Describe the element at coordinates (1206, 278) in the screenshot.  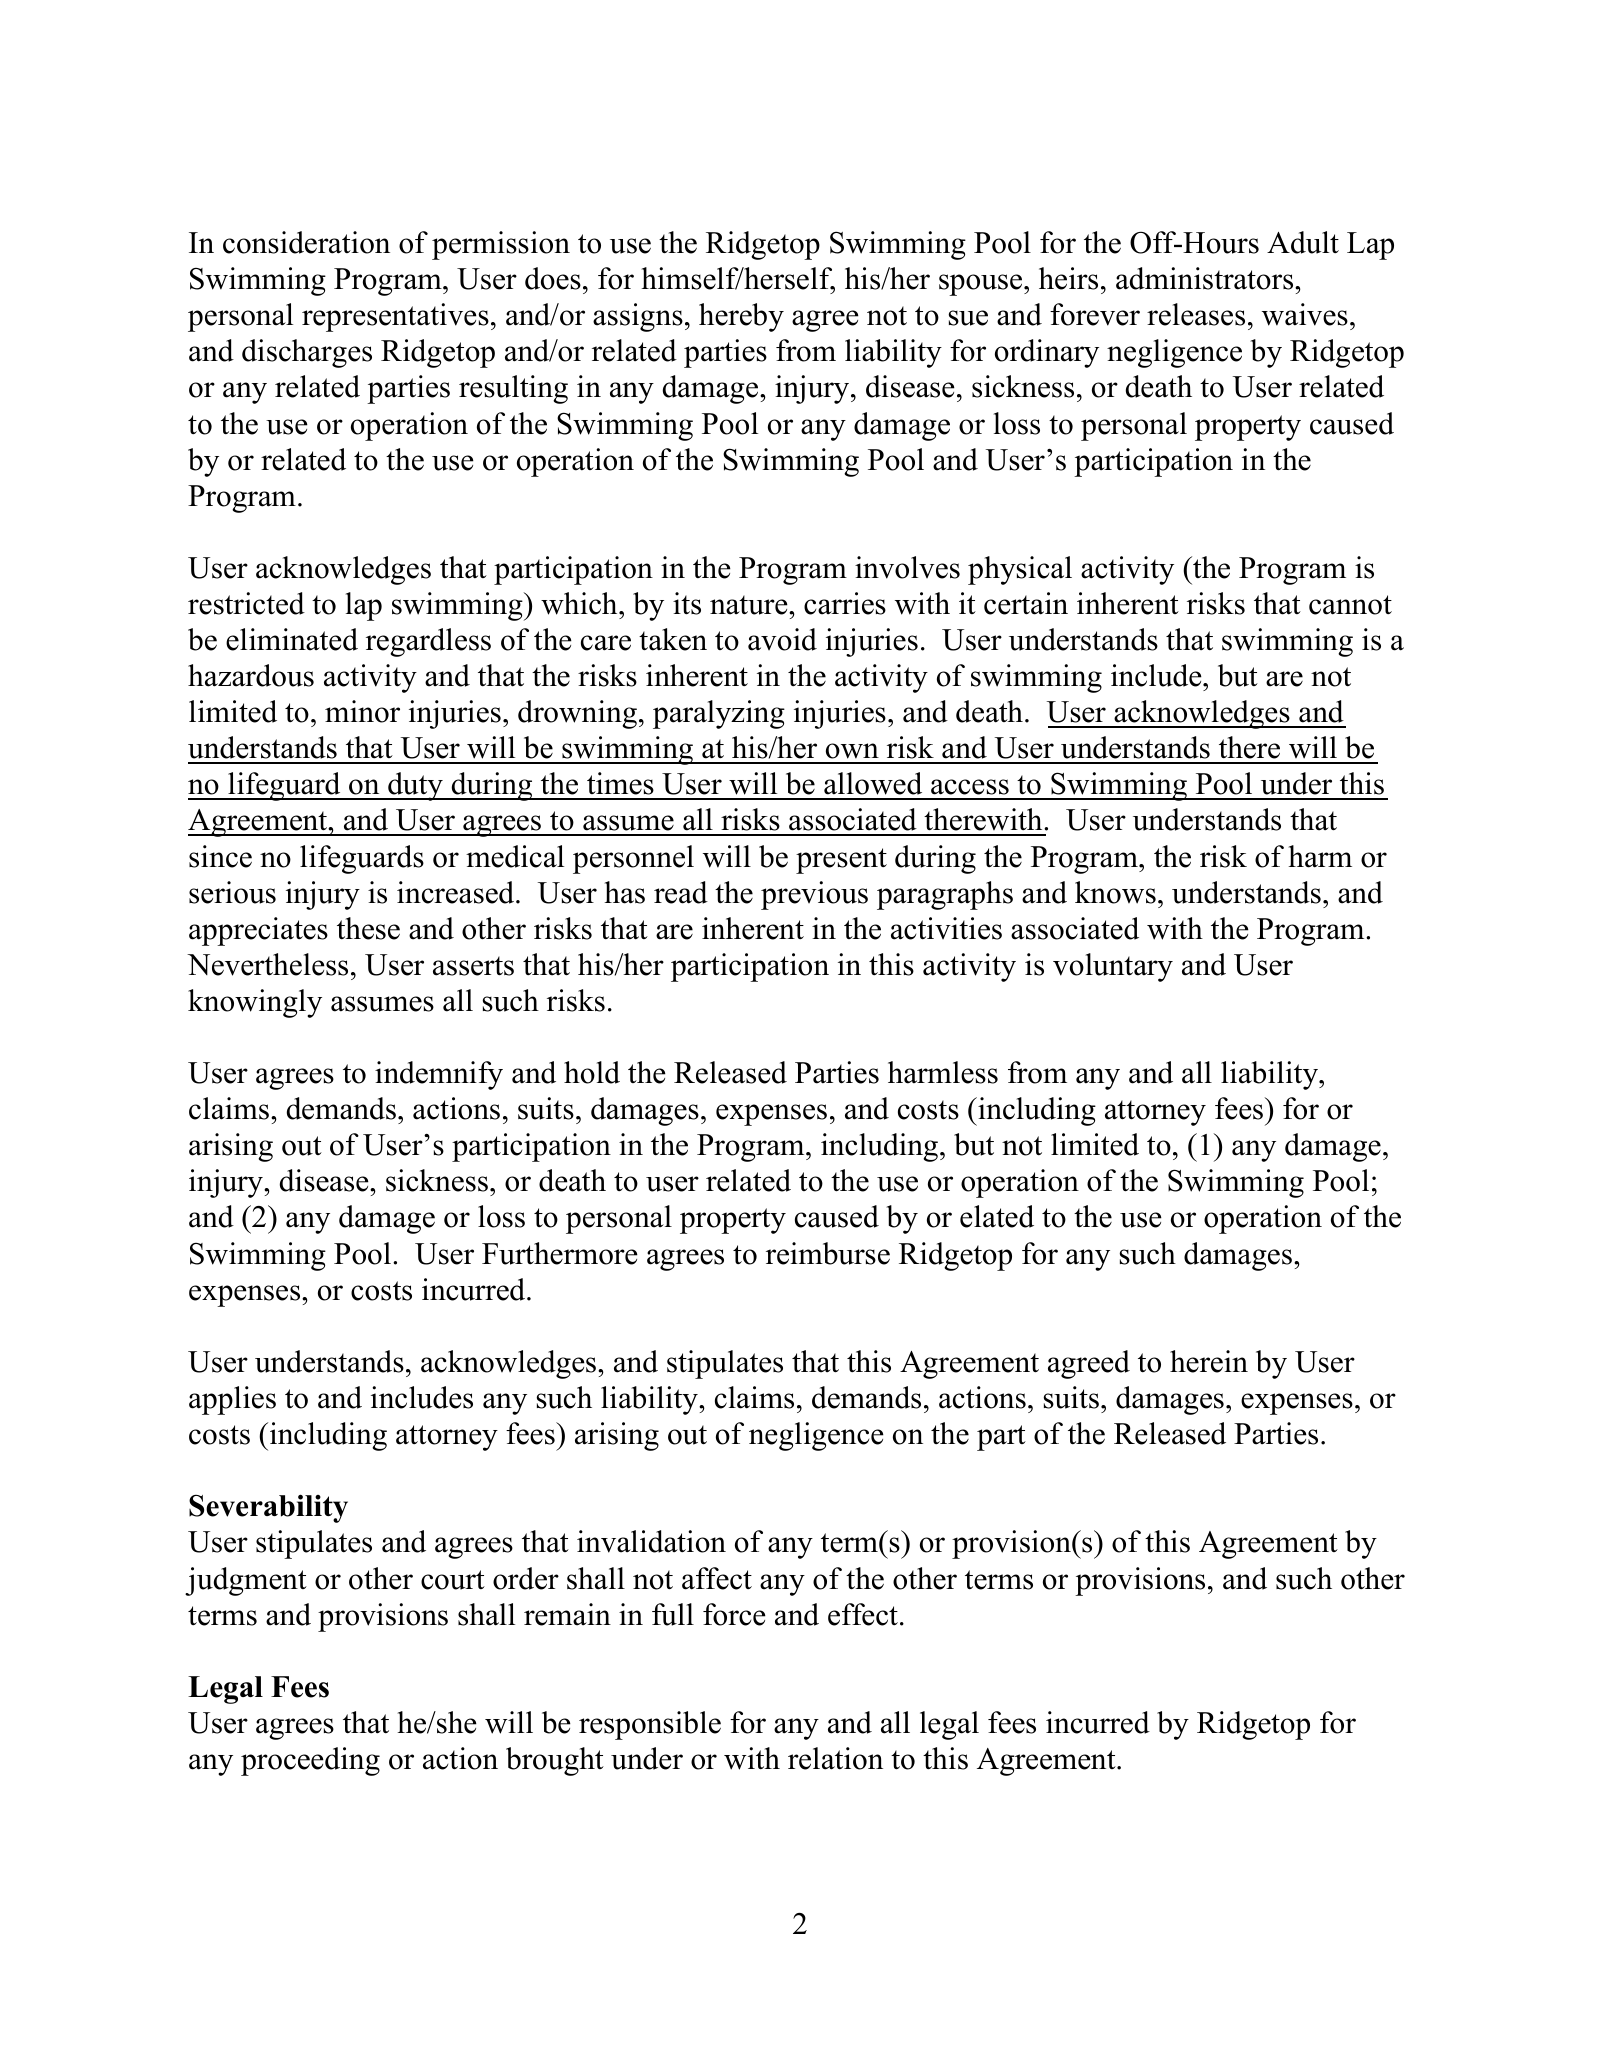
I see `administrators` at that location.
